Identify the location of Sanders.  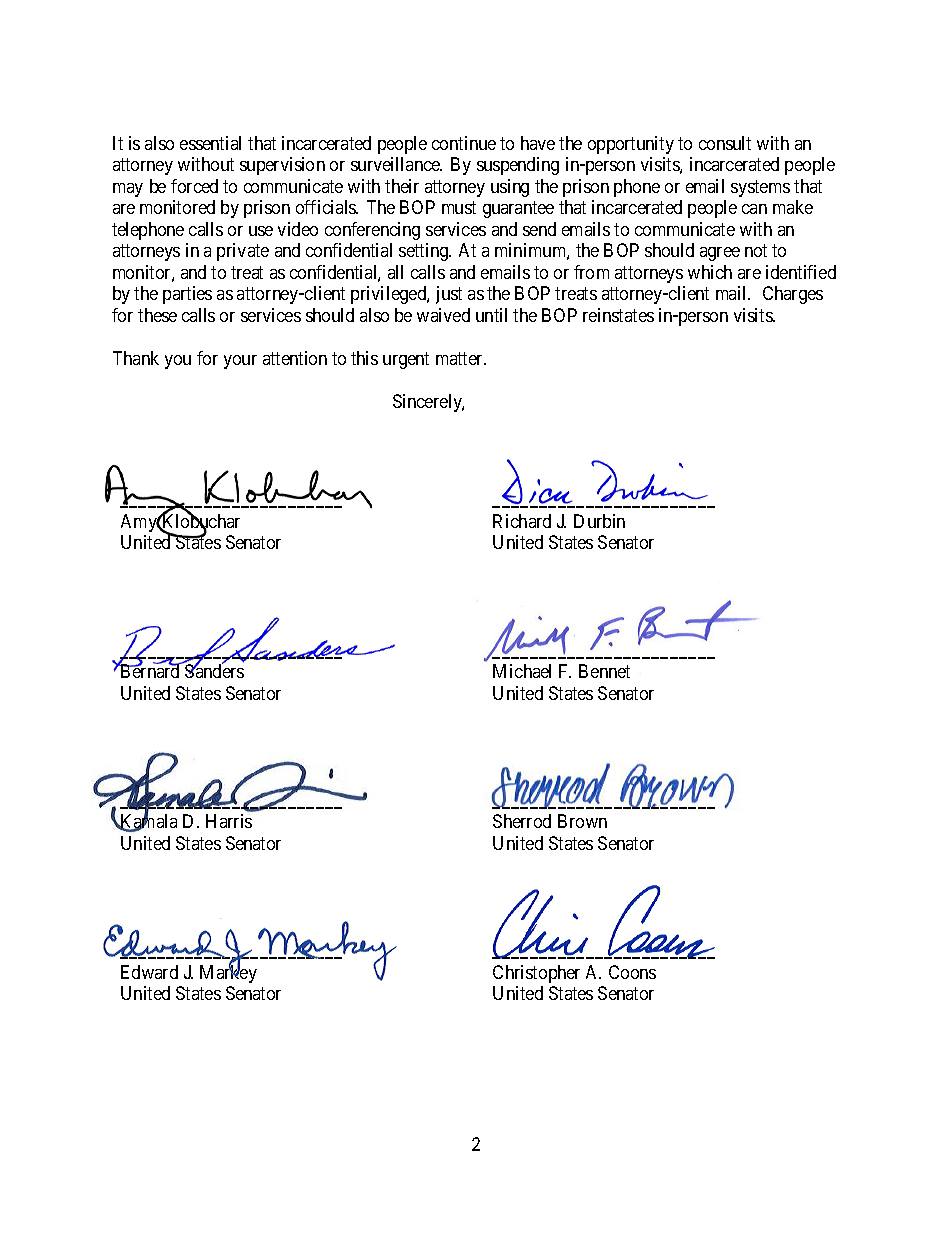
(213, 670).
